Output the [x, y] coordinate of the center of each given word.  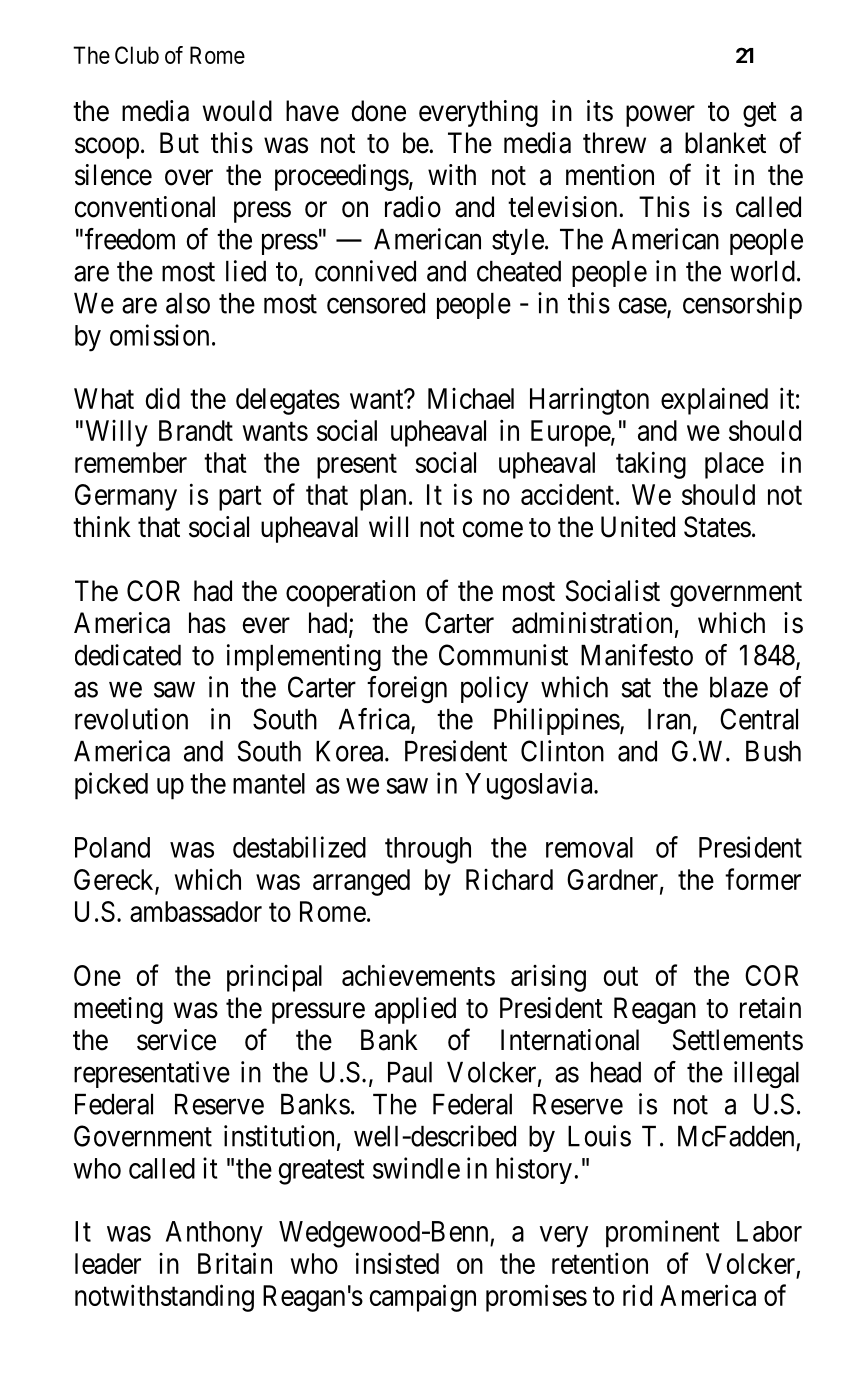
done [378, 111]
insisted [397, 1263]
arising [548, 978]
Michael [471, 398]
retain [770, 1008]
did [163, 398]
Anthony [214, 1234]
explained [714, 401]
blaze [739, 687]
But [179, 142]
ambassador [196, 911]
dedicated [128, 655]
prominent [663, 1234]
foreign [407, 689]
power [660, 116]
